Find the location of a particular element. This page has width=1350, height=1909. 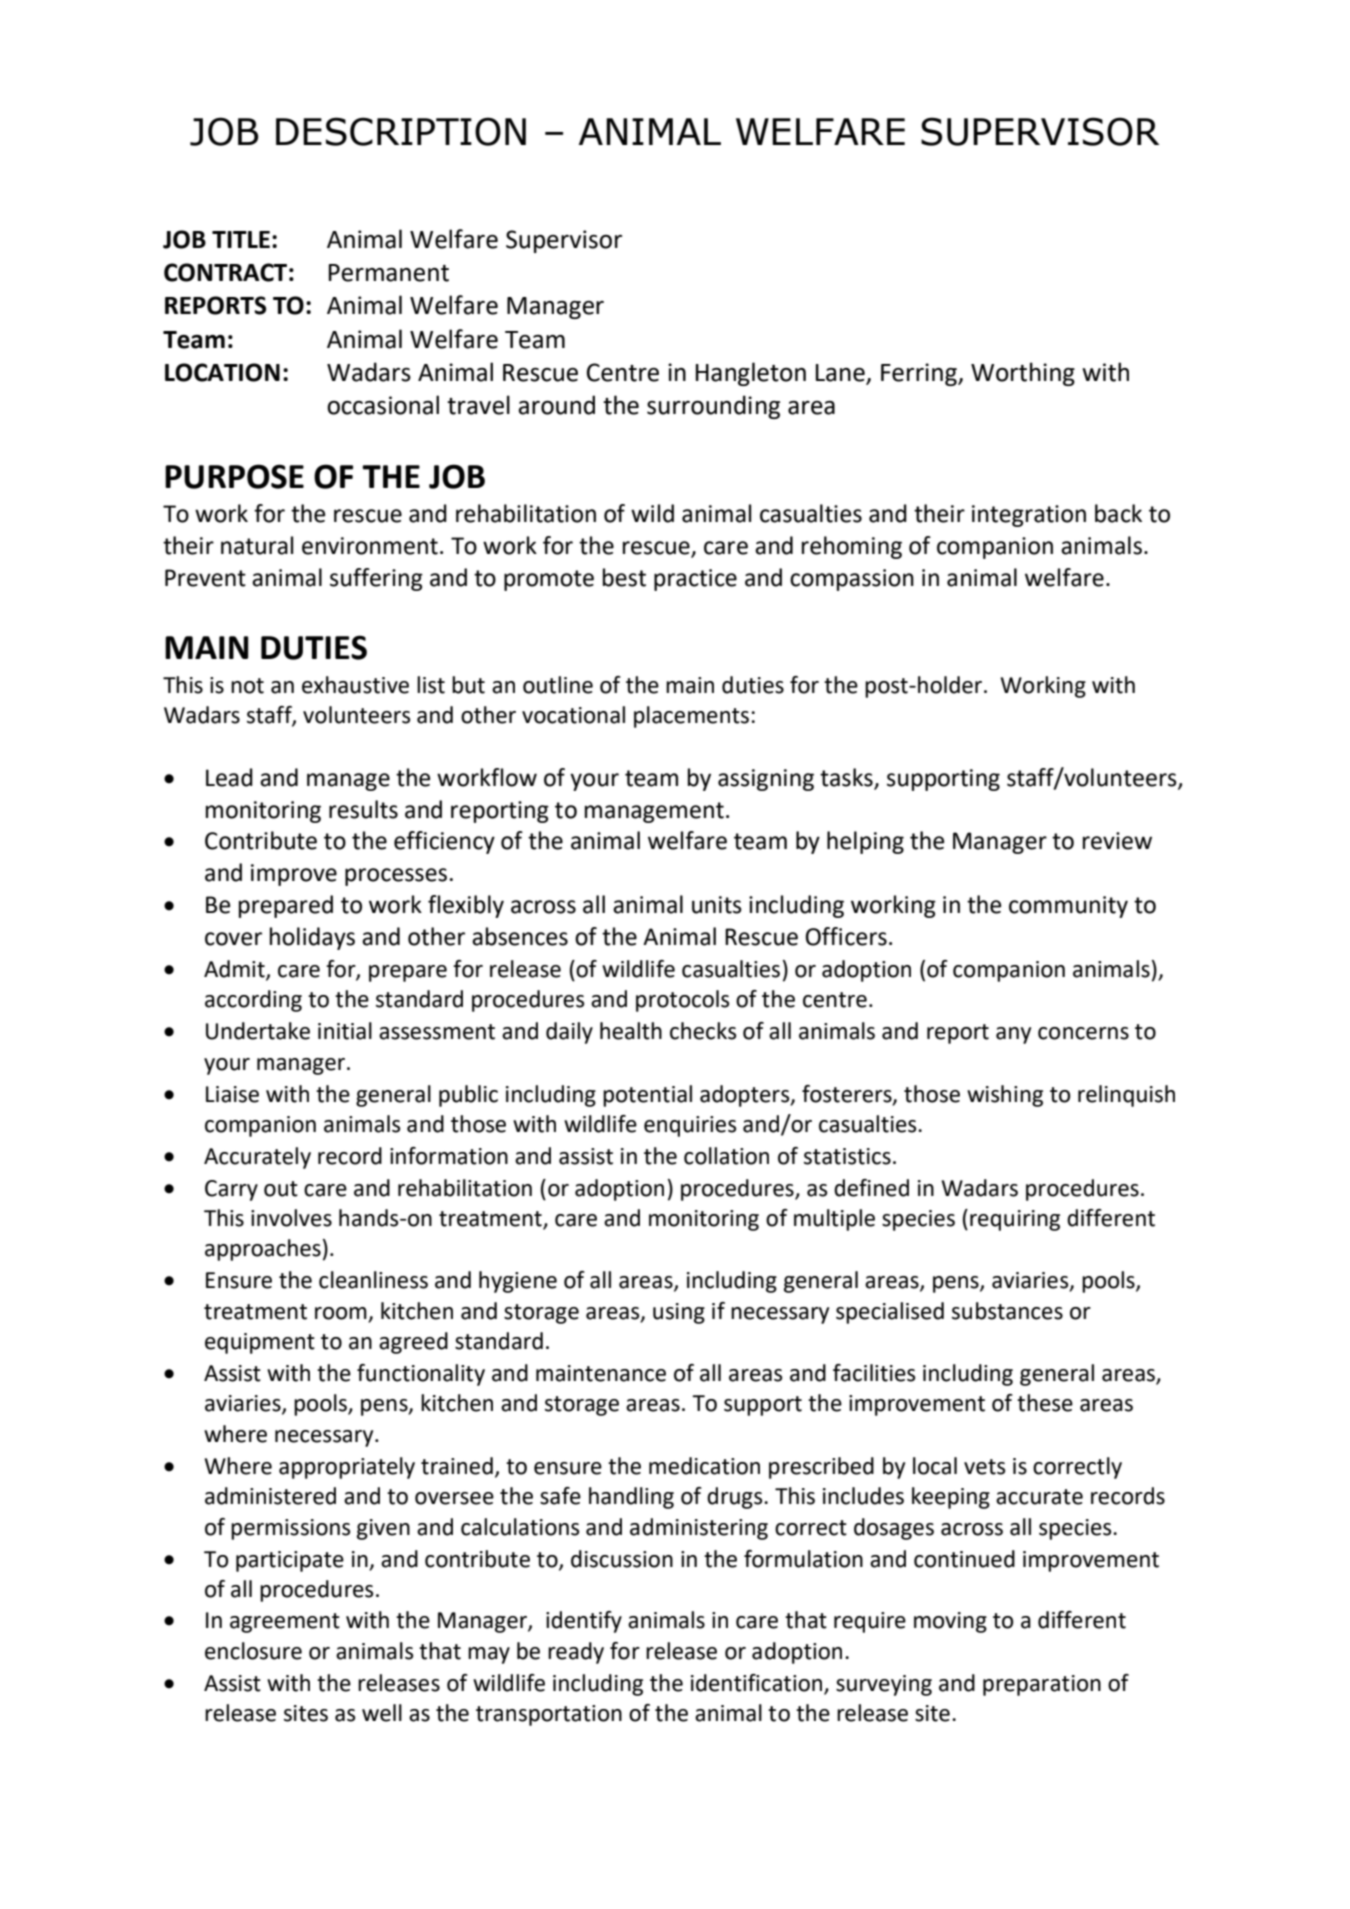

preparation is located at coordinates (1042, 1685).
